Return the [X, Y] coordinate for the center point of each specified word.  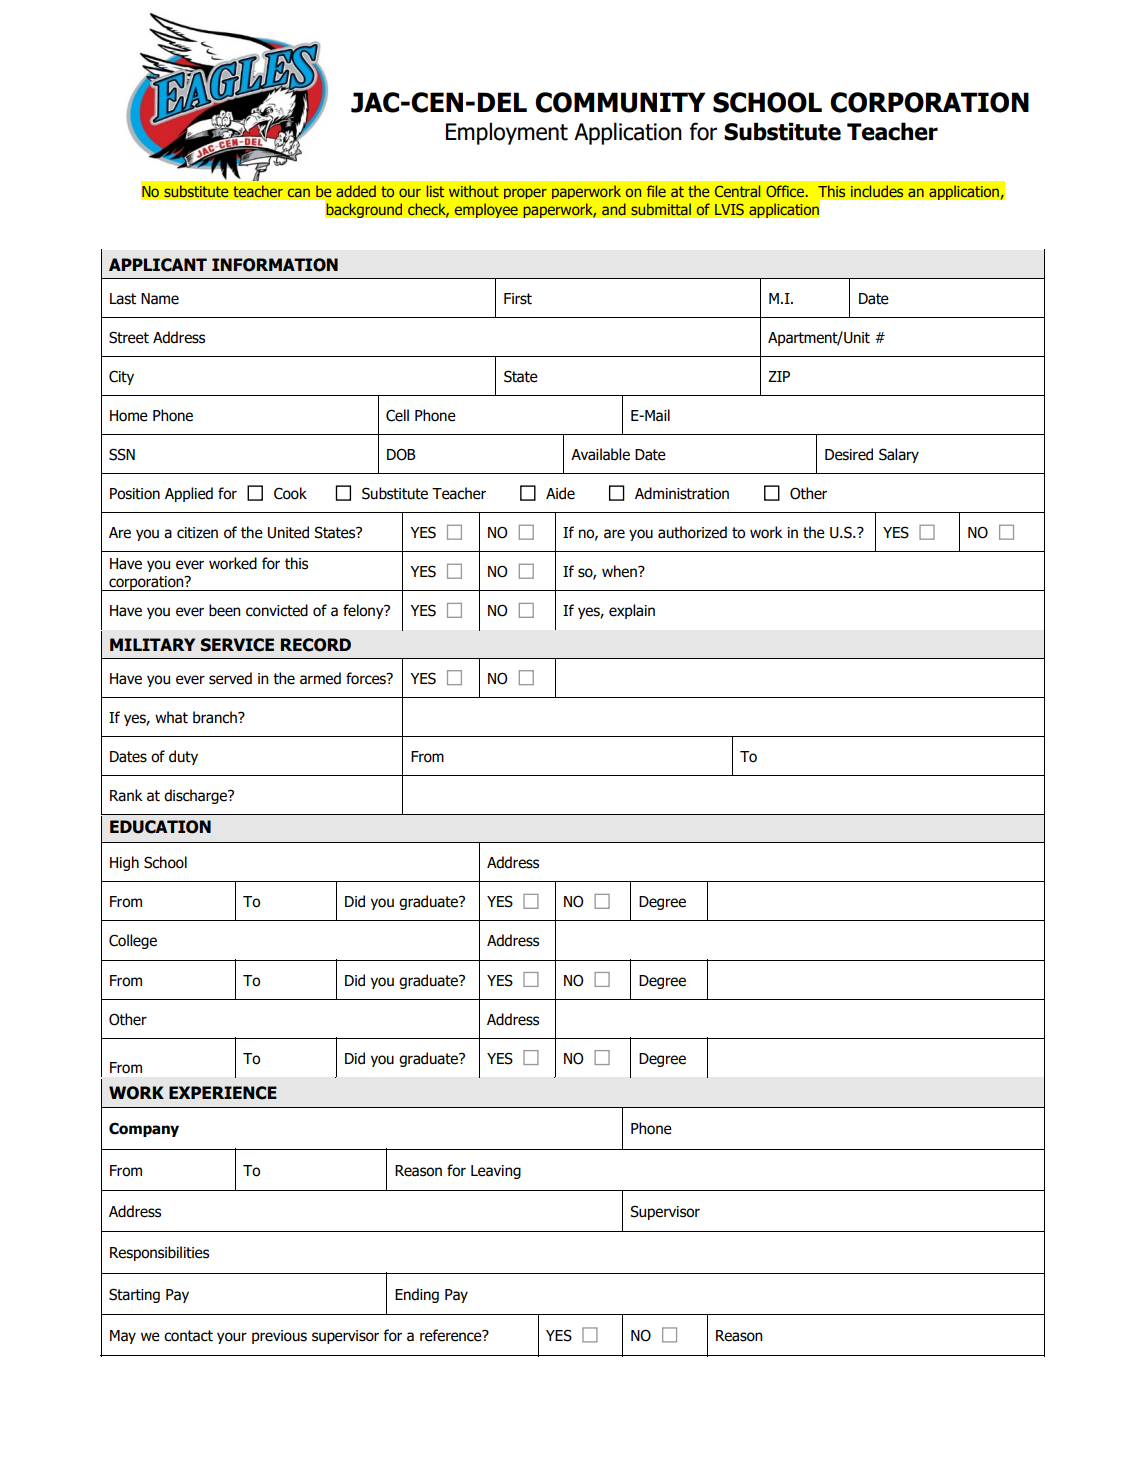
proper [525, 193]
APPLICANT [158, 265]
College [133, 941]
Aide [560, 493]
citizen [197, 533]
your [232, 1338]
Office [785, 191]
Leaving [496, 1172]
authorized [692, 532]
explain [632, 611]
